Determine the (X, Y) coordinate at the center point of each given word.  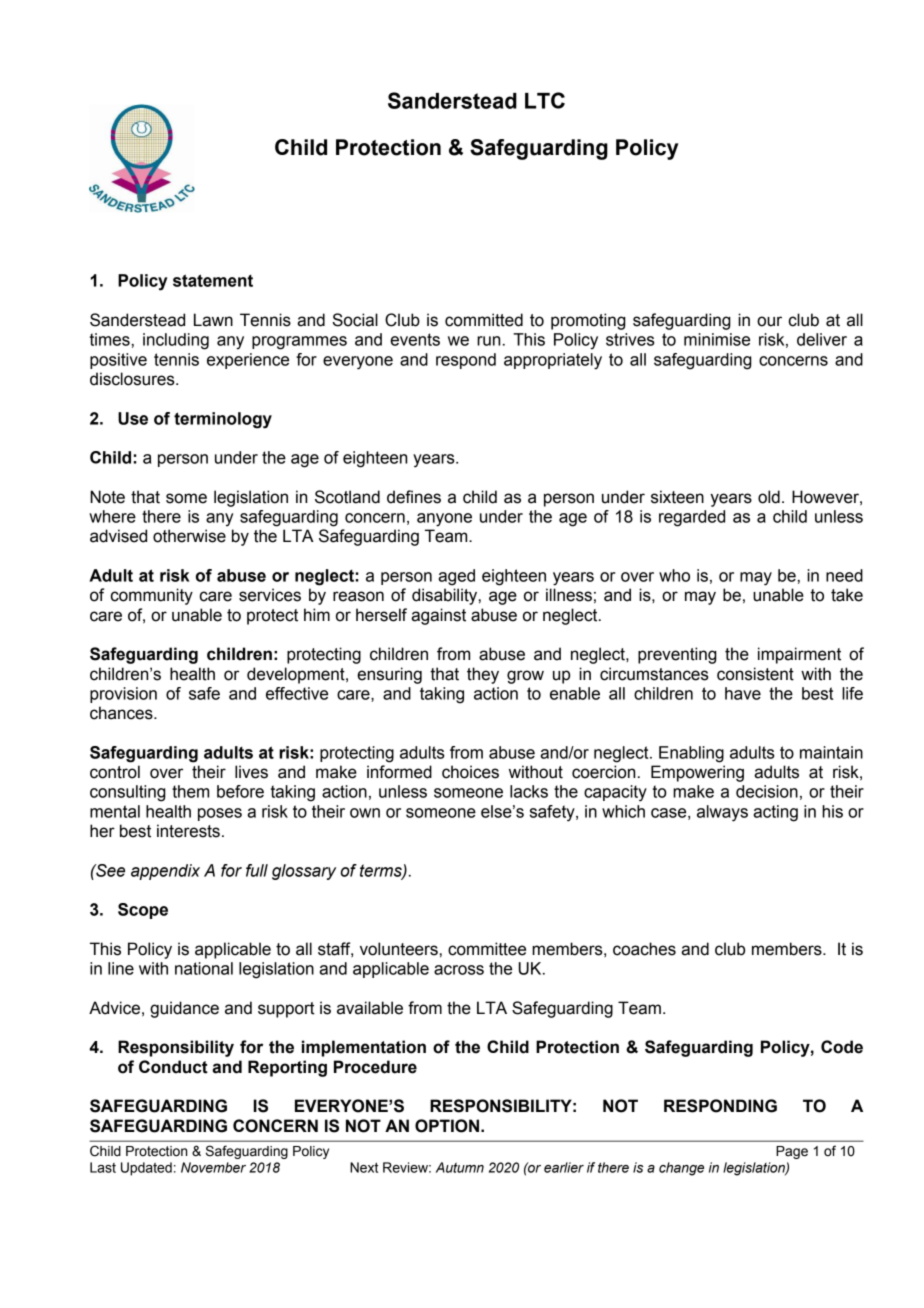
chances (122, 713)
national (204, 968)
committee (487, 949)
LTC (545, 100)
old (769, 497)
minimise (717, 339)
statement (213, 280)
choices (470, 772)
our (769, 321)
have (743, 693)
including (176, 341)
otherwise (189, 536)
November (213, 1167)
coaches (644, 949)
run (488, 341)
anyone (444, 520)
